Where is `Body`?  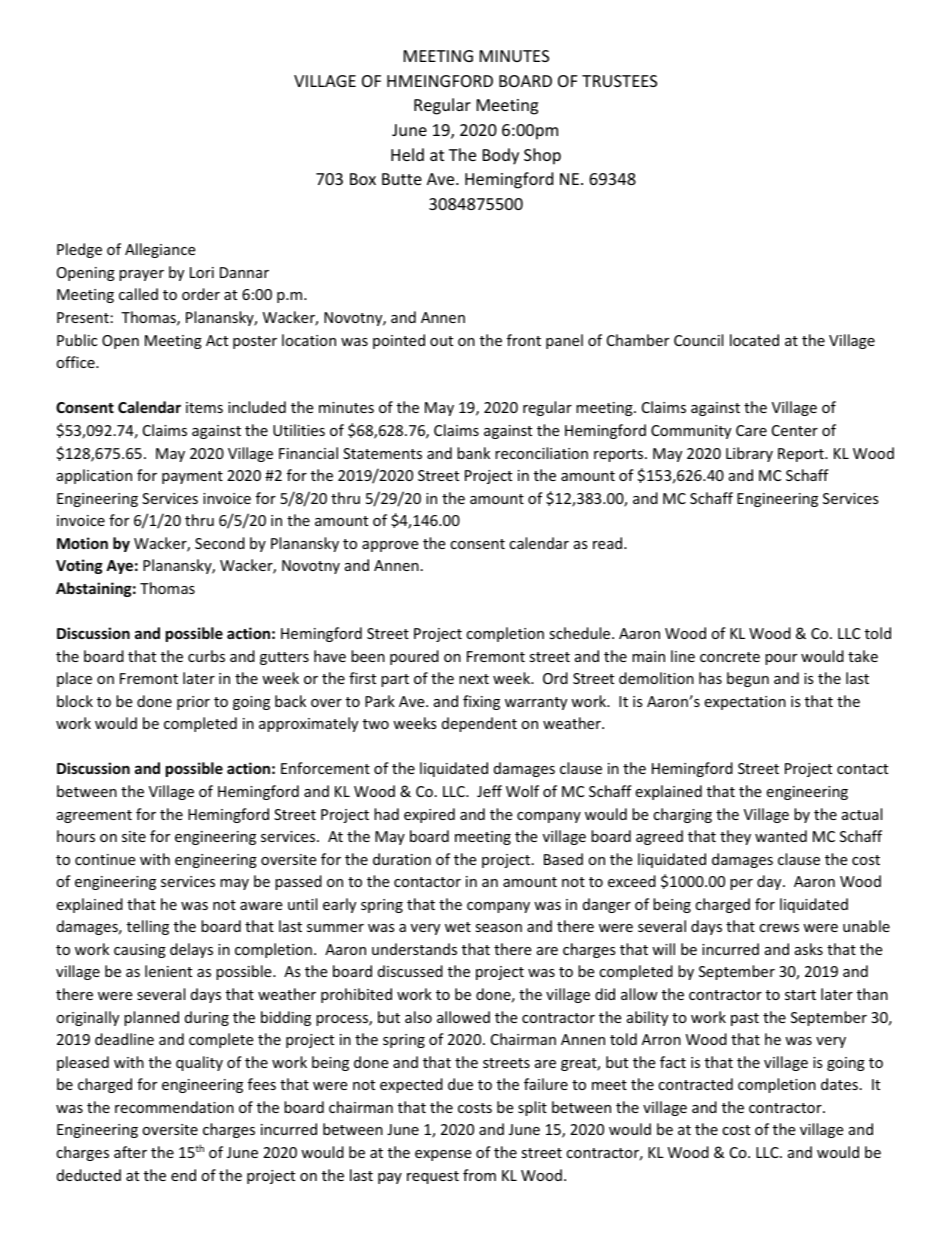
Body is located at coordinates (501, 156).
